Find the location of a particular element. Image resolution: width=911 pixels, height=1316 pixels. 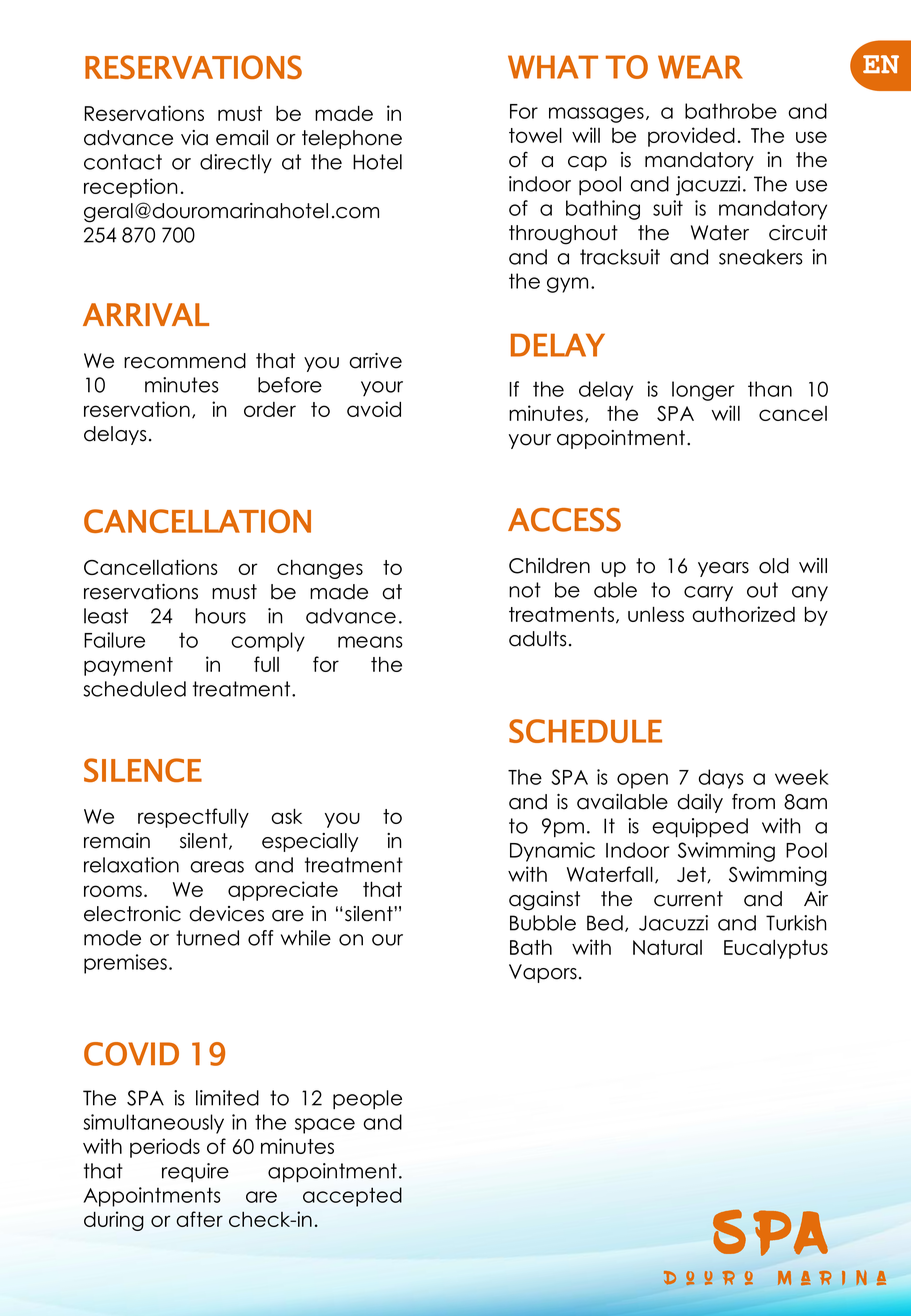

WEAR is located at coordinates (700, 67).
